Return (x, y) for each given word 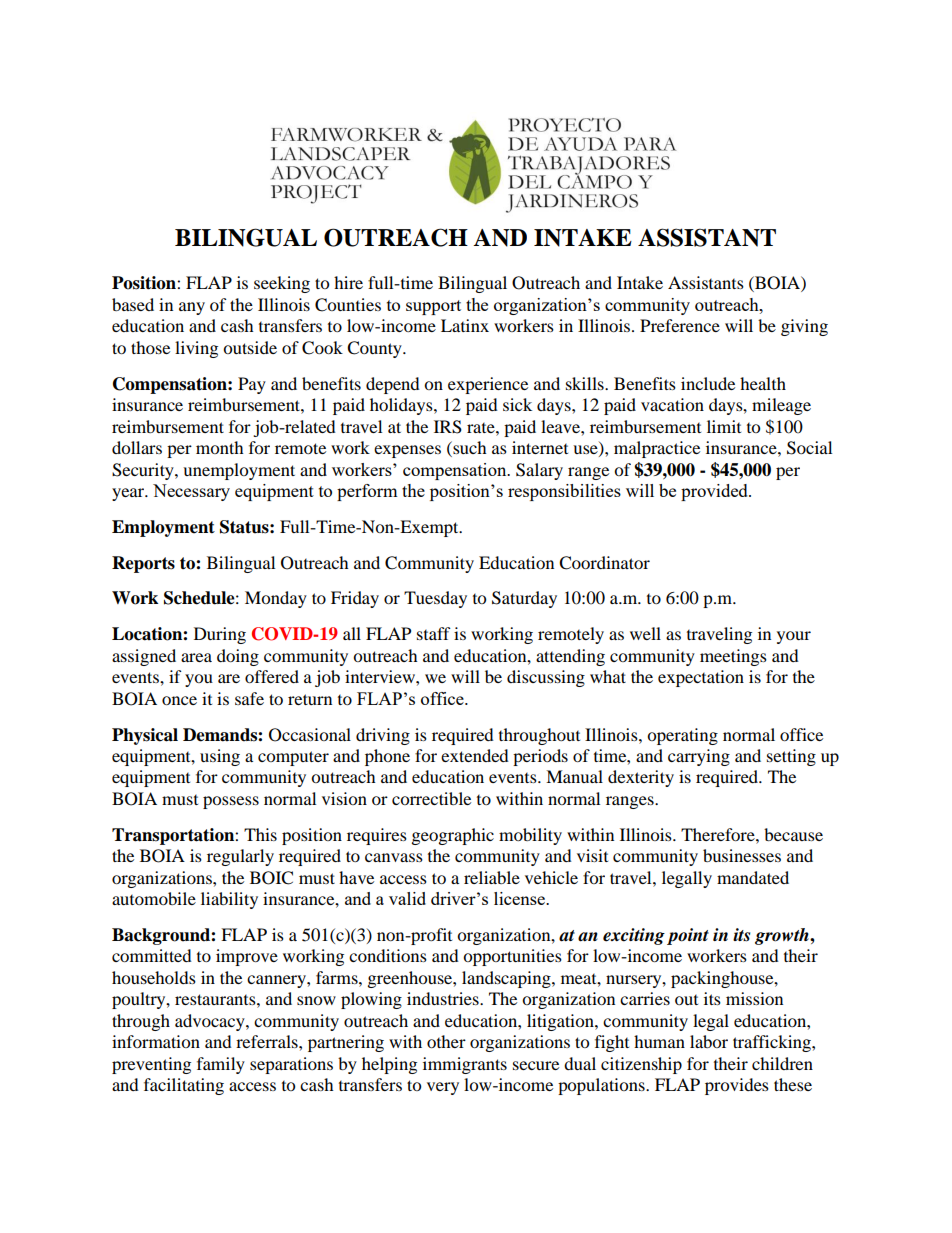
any (192, 308)
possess (231, 802)
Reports (143, 564)
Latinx (465, 325)
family (221, 1065)
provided (715, 492)
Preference (680, 325)
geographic (453, 836)
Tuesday (435, 599)
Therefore (719, 834)
